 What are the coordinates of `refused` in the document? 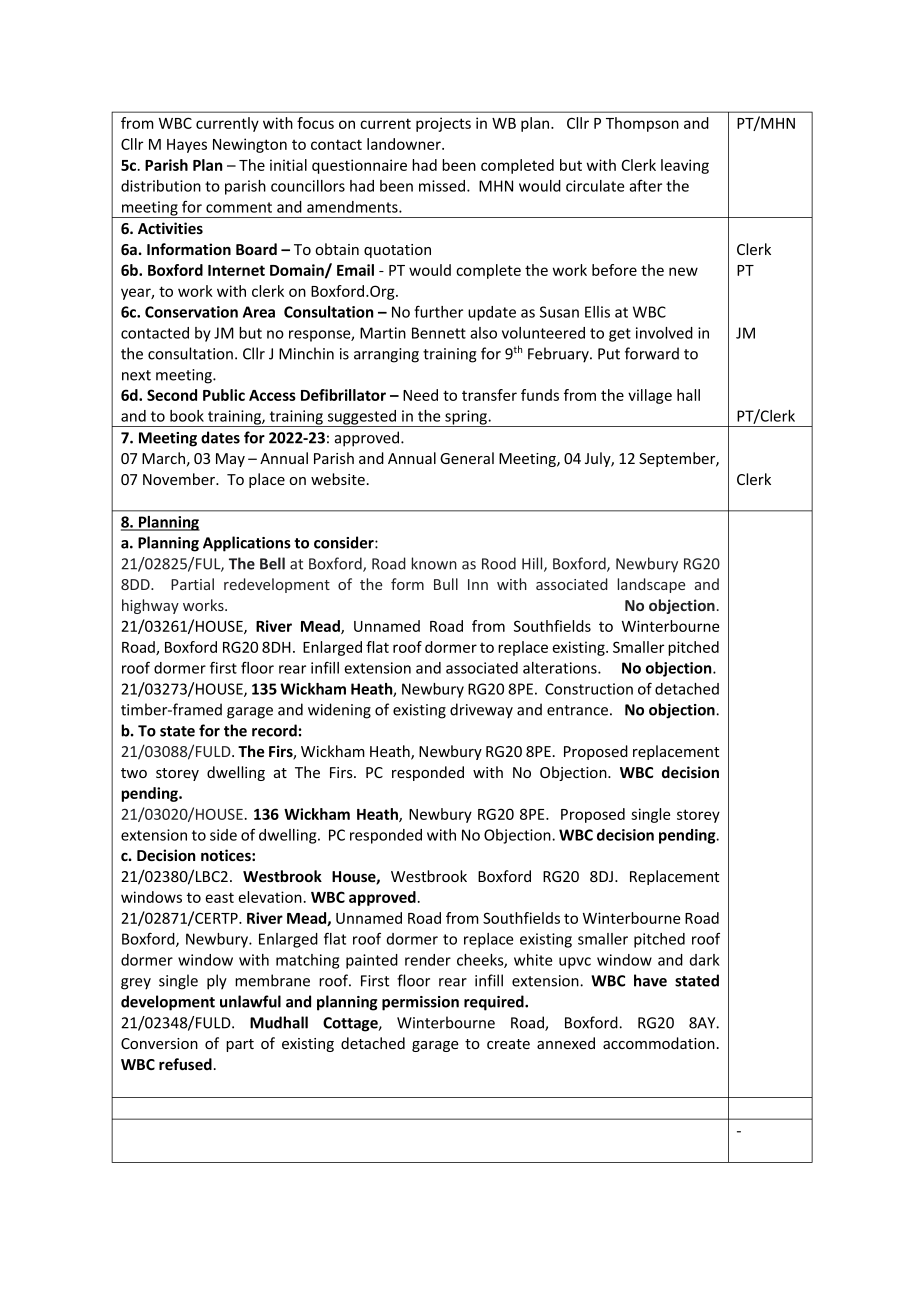 It's located at (185, 1064).
